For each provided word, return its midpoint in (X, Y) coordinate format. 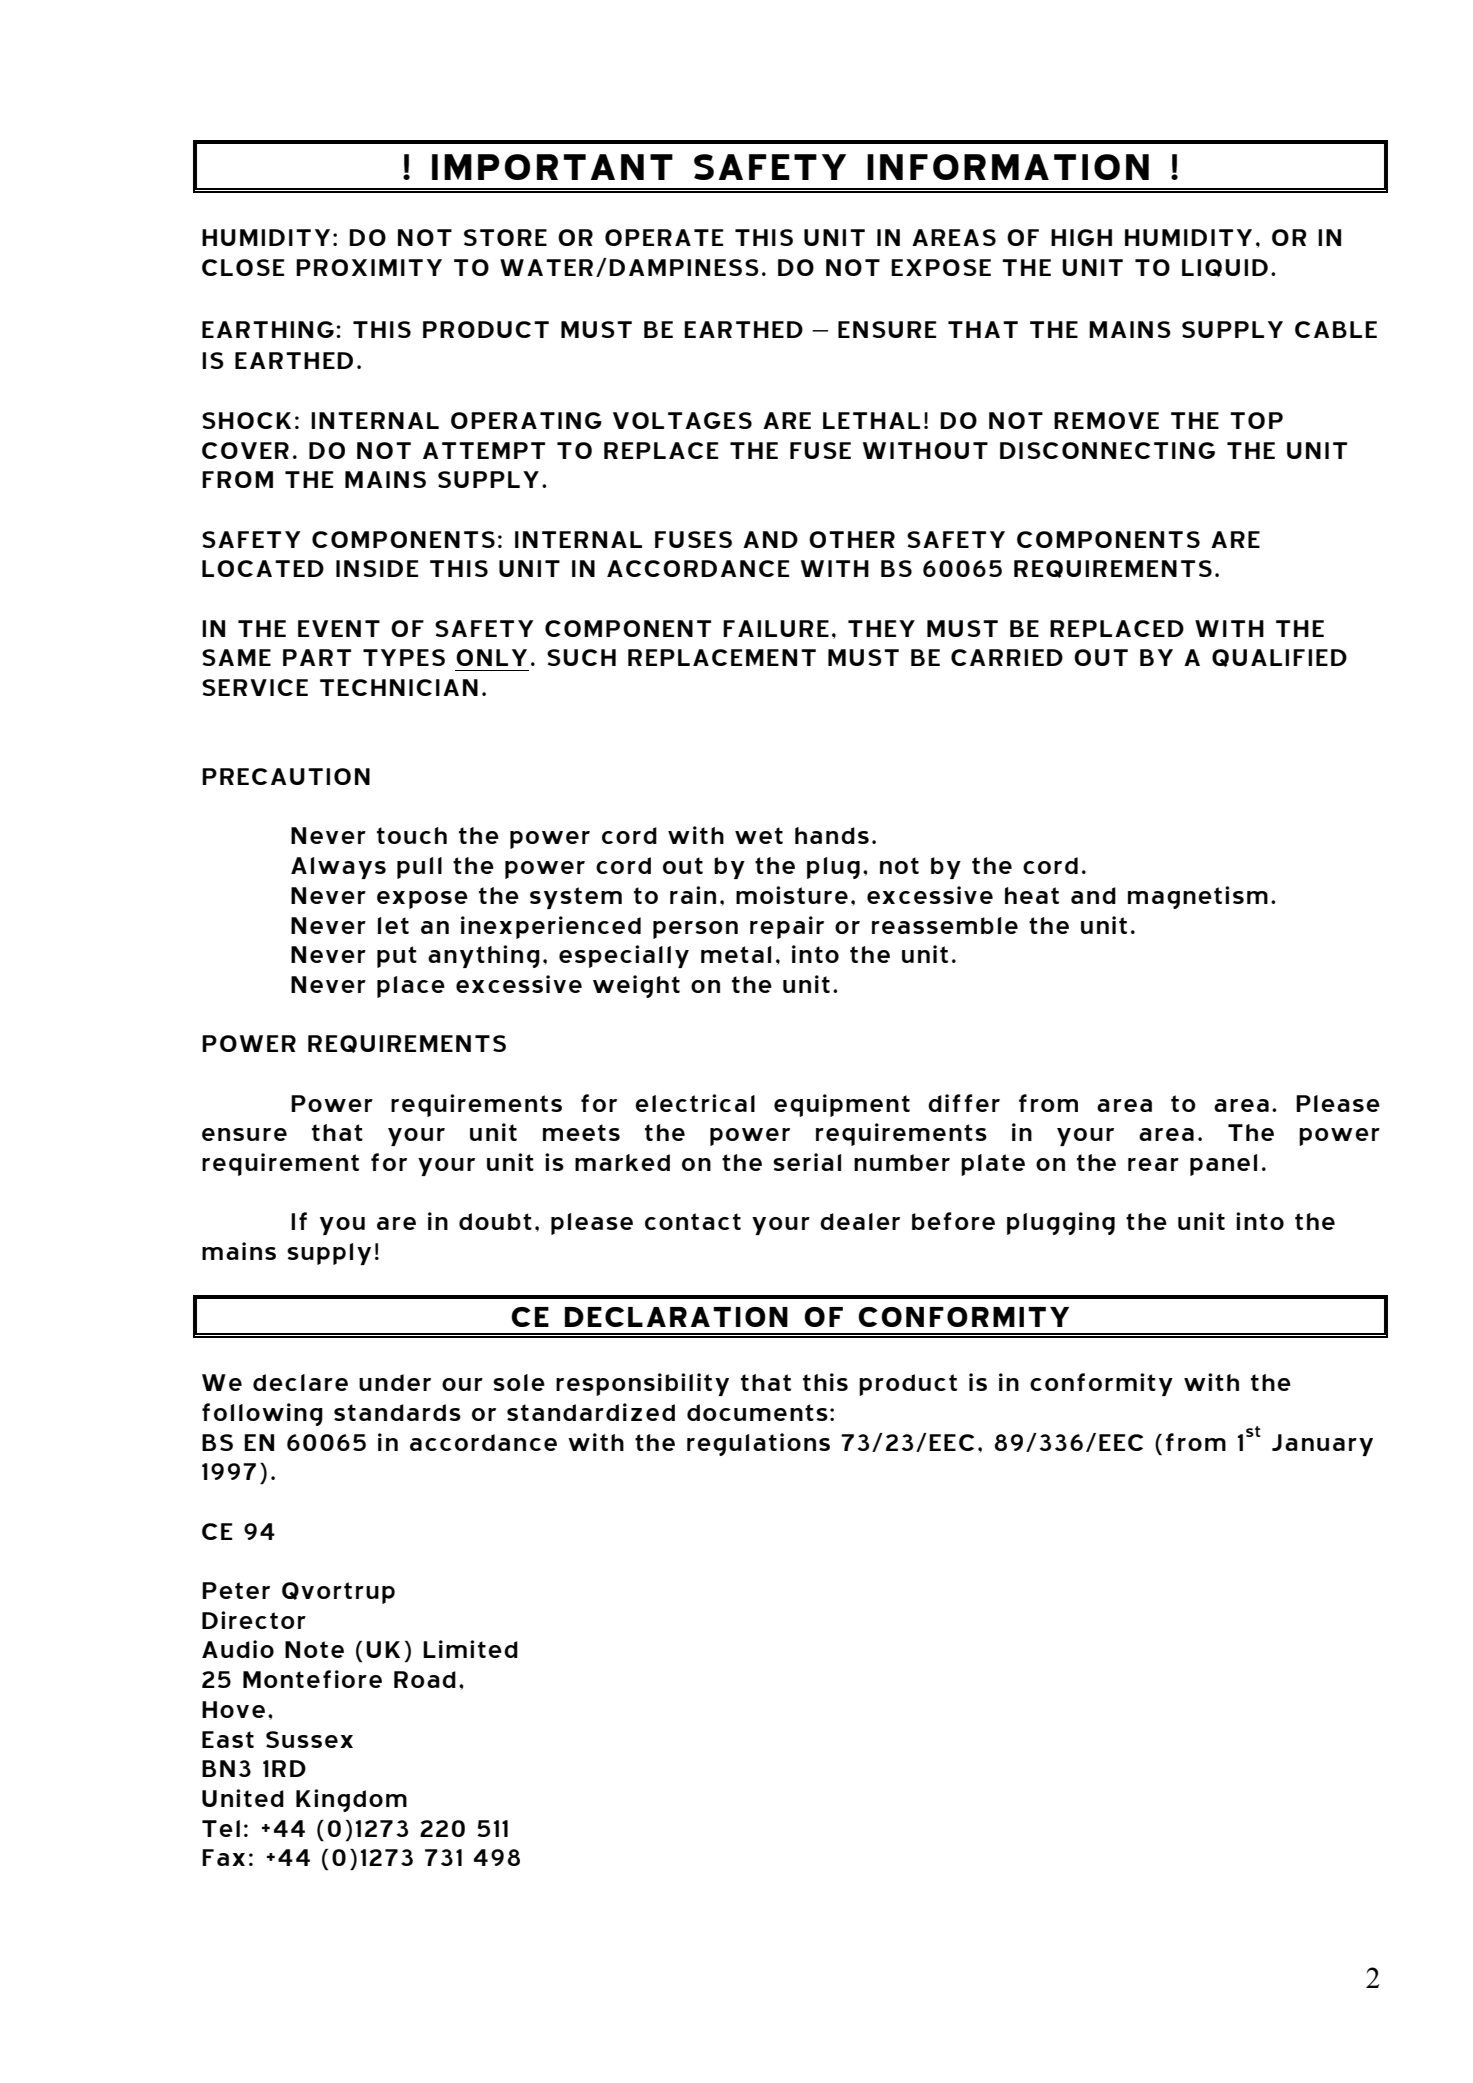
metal (736, 954)
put (397, 957)
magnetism (1198, 897)
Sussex (309, 1739)
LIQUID (1225, 268)
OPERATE (664, 237)
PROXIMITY (369, 267)
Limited (470, 1649)
